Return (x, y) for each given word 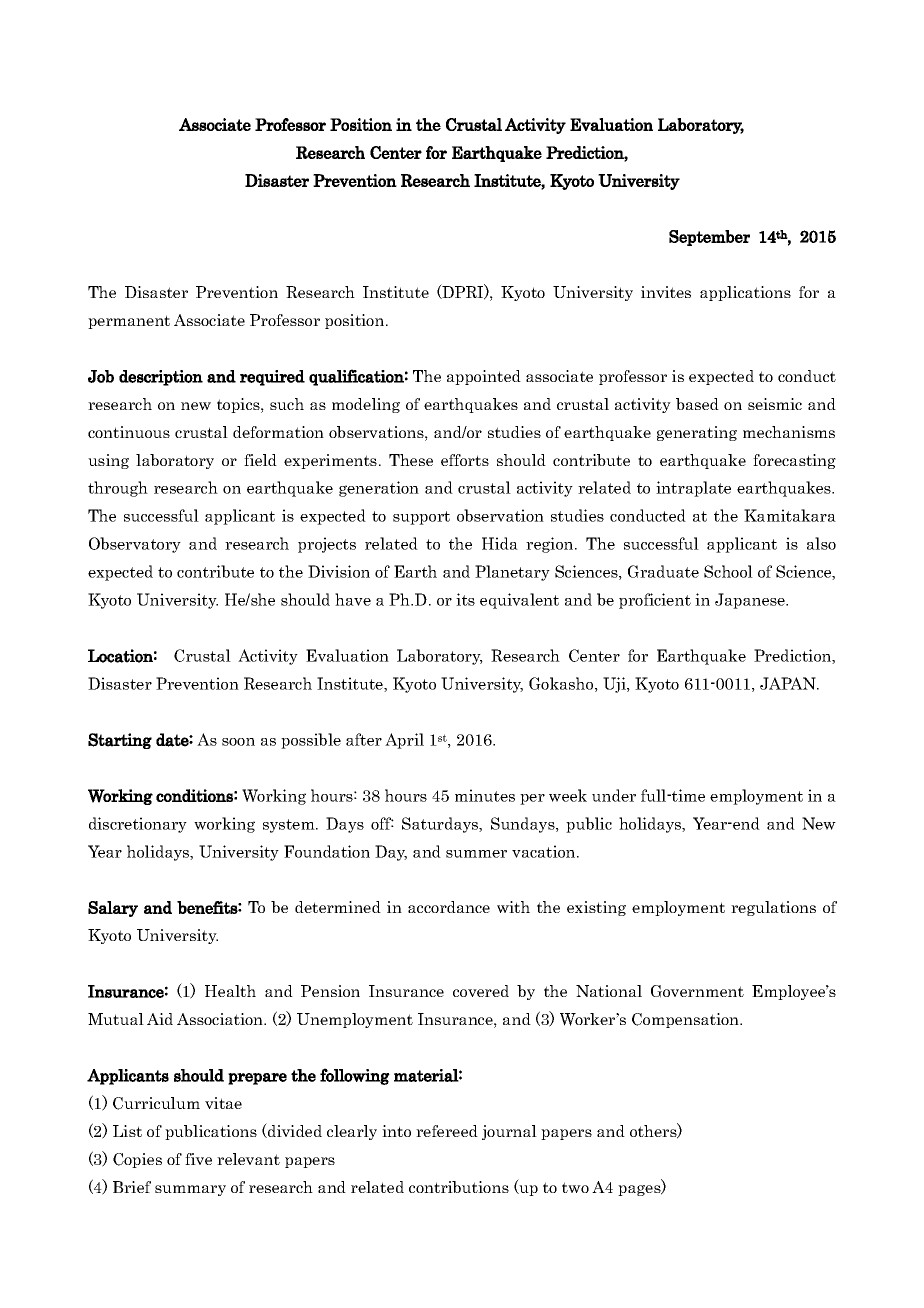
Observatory (135, 545)
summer (476, 854)
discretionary (138, 825)
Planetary (512, 573)
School (728, 571)
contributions (459, 1187)
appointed (484, 377)
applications (745, 293)
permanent (129, 322)
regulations (773, 908)
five (198, 1159)
